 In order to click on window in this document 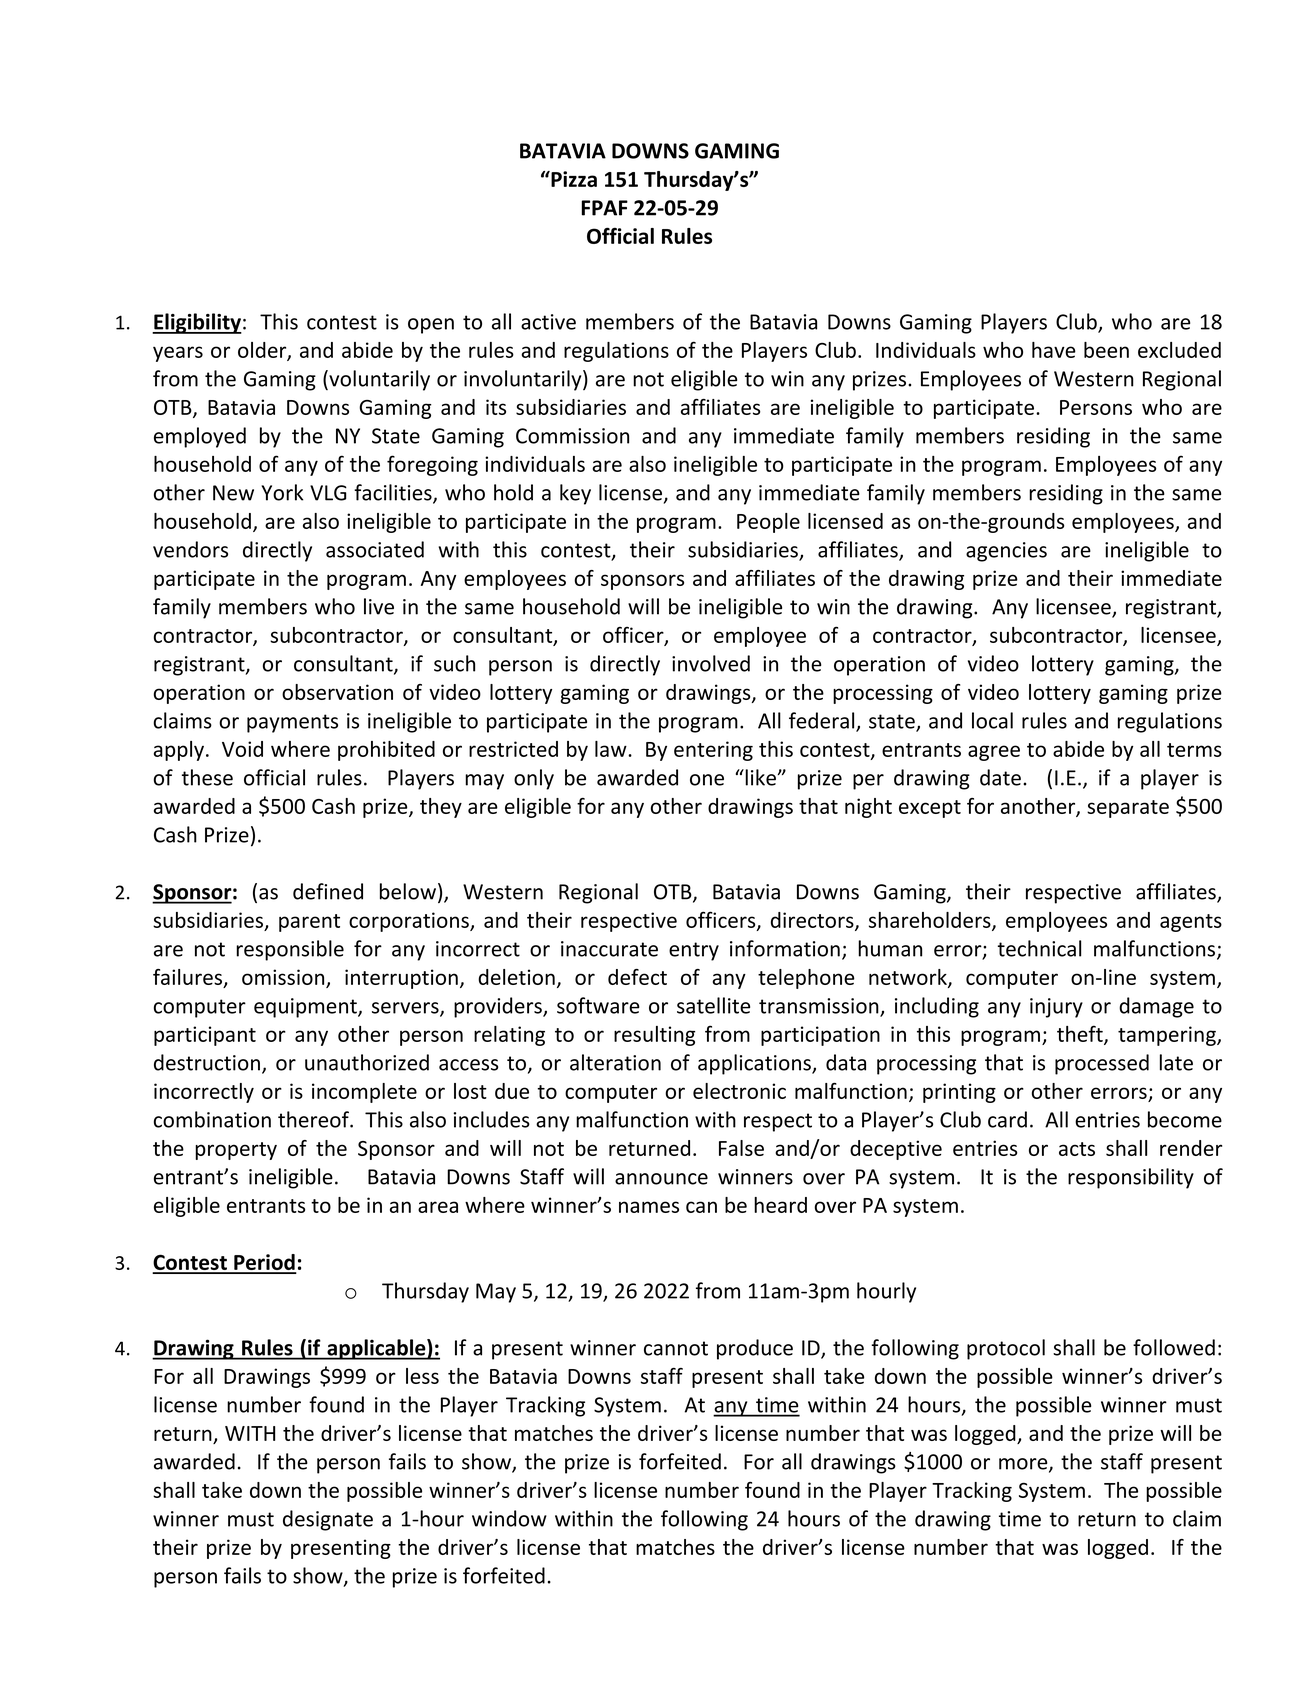, I will do `click(509, 1518)`.
